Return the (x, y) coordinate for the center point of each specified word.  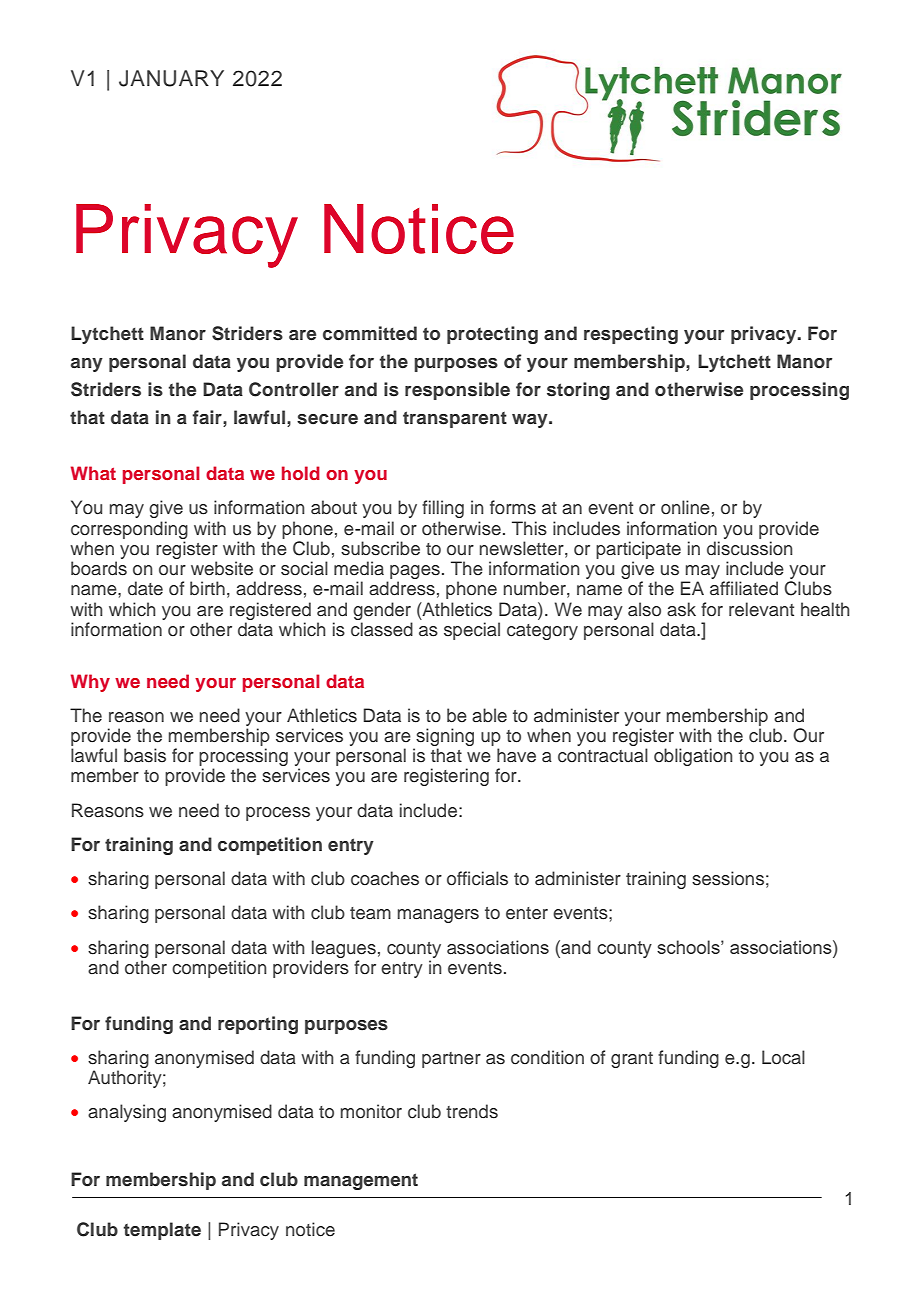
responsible (457, 391)
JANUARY (171, 78)
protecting (492, 335)
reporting (258, 1025)
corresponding (129, 530)
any (87, 365)
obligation (693, 757)
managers (438, 916)
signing (444, 738)
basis (145, 755)
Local (783, 1057)
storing (578, 391)
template (162, 1231)
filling (443, 509)
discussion (750, 548)
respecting (631, 335)
